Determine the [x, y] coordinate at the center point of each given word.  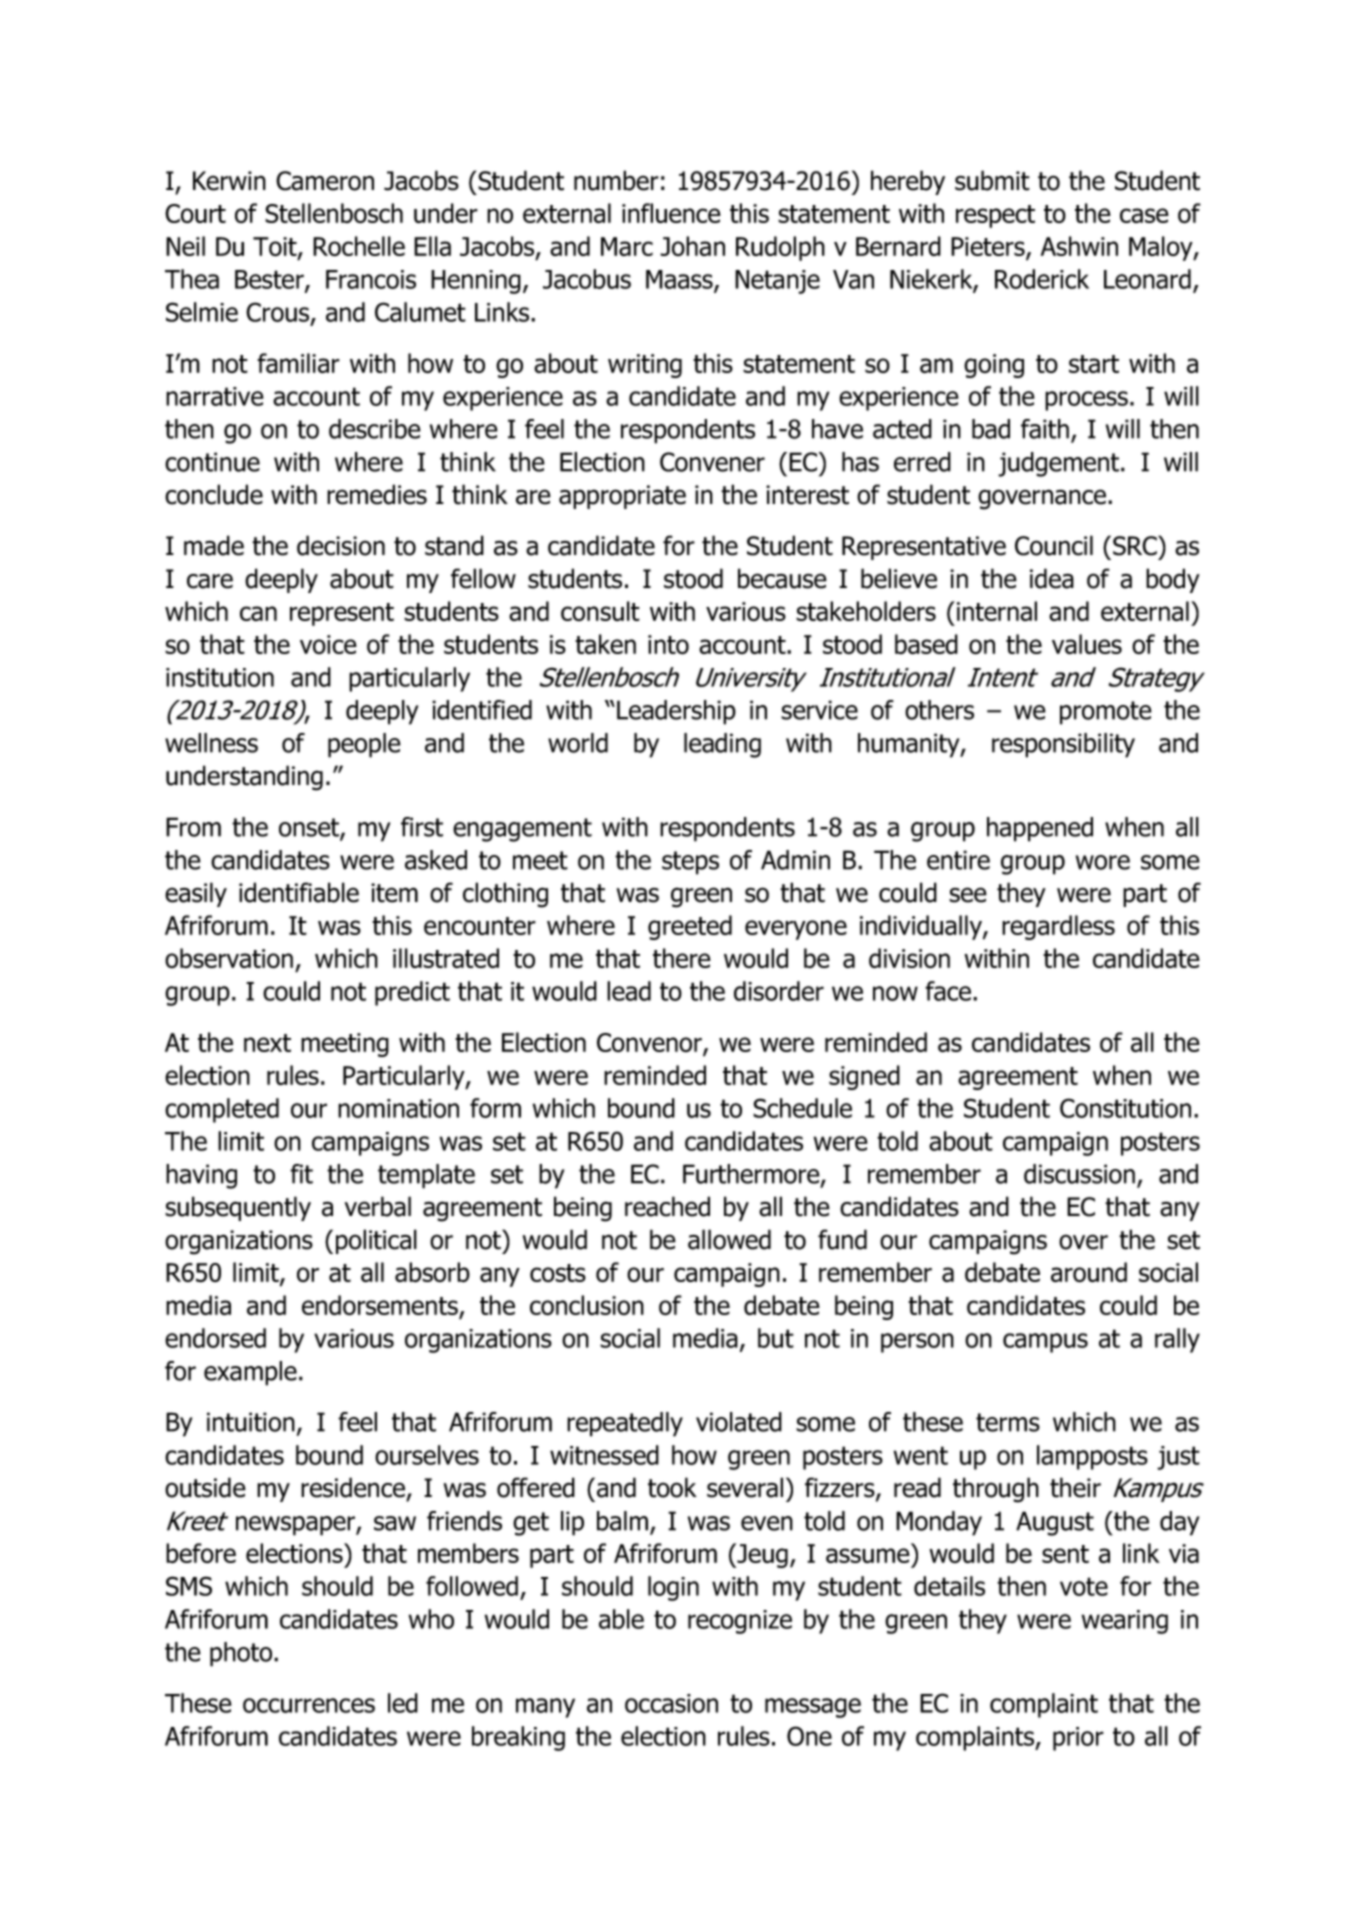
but [776, 1338]
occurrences [309, 1705]
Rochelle [359, 246]
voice [328, 644]
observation [229, 958]
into [668, 645]
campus [1045, 1343]
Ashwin [1079, 246]
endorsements [381, 1306]
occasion [671, 1703]
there [682, 958]
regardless [1058, 927]
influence [671, 213]
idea [1052, 578]
